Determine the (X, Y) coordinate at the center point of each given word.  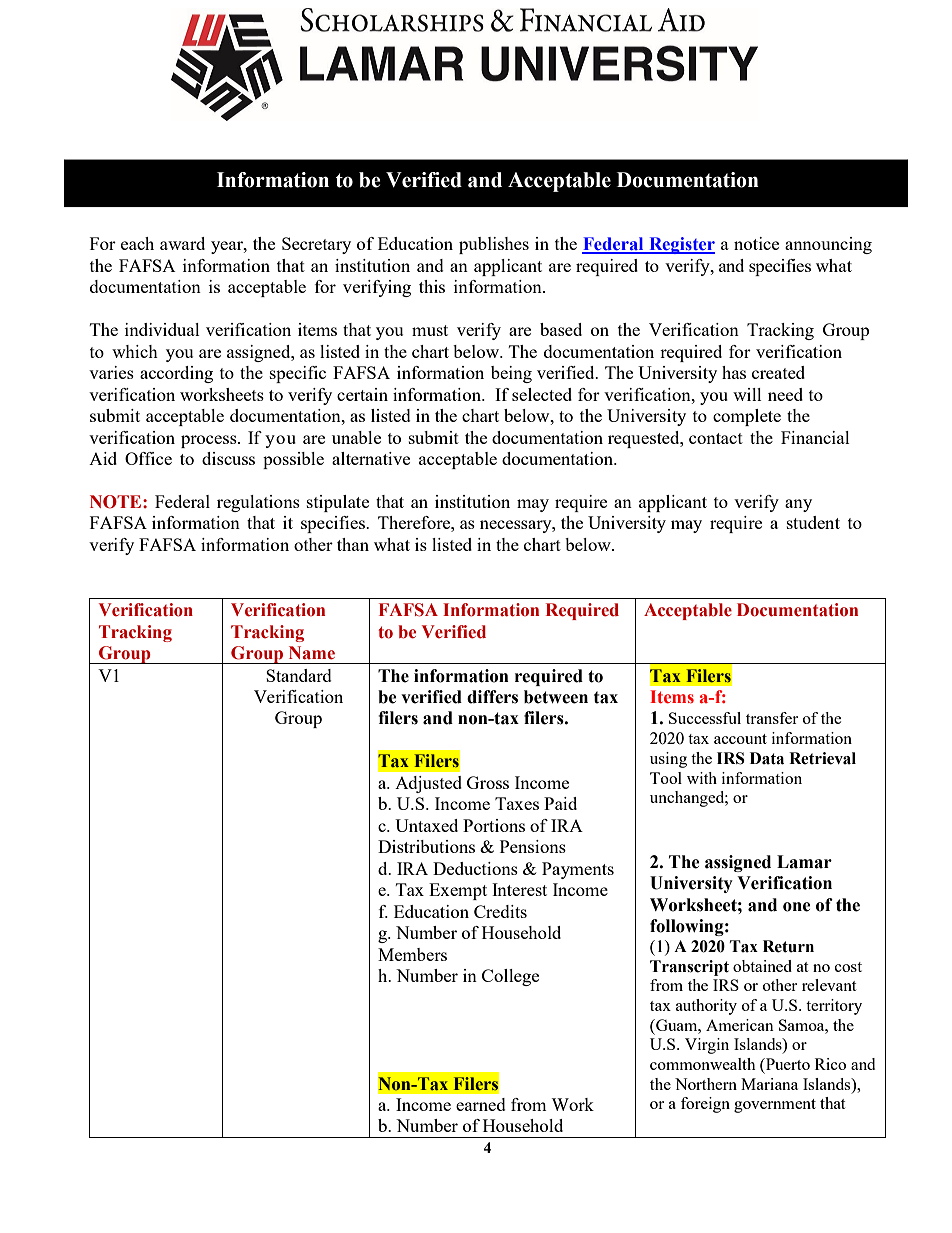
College (510, 977)
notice (756, 243)
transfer (772, 718)
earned (481, 1104)
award (182, 243)
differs (492, 697)
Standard (299, 675)
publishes (494, 245)
